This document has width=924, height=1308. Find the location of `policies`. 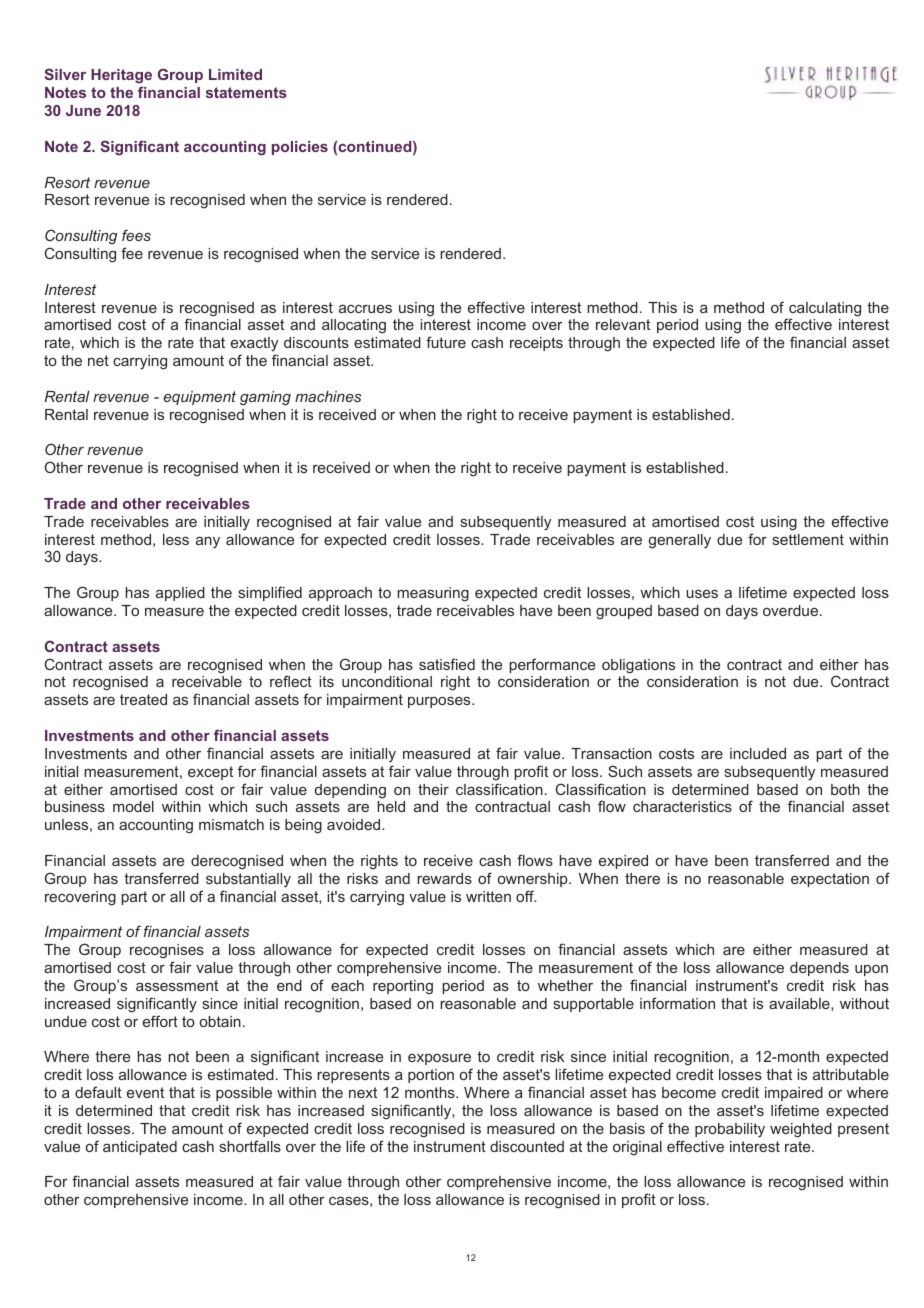

policies is located at coordinates (300, 148).
